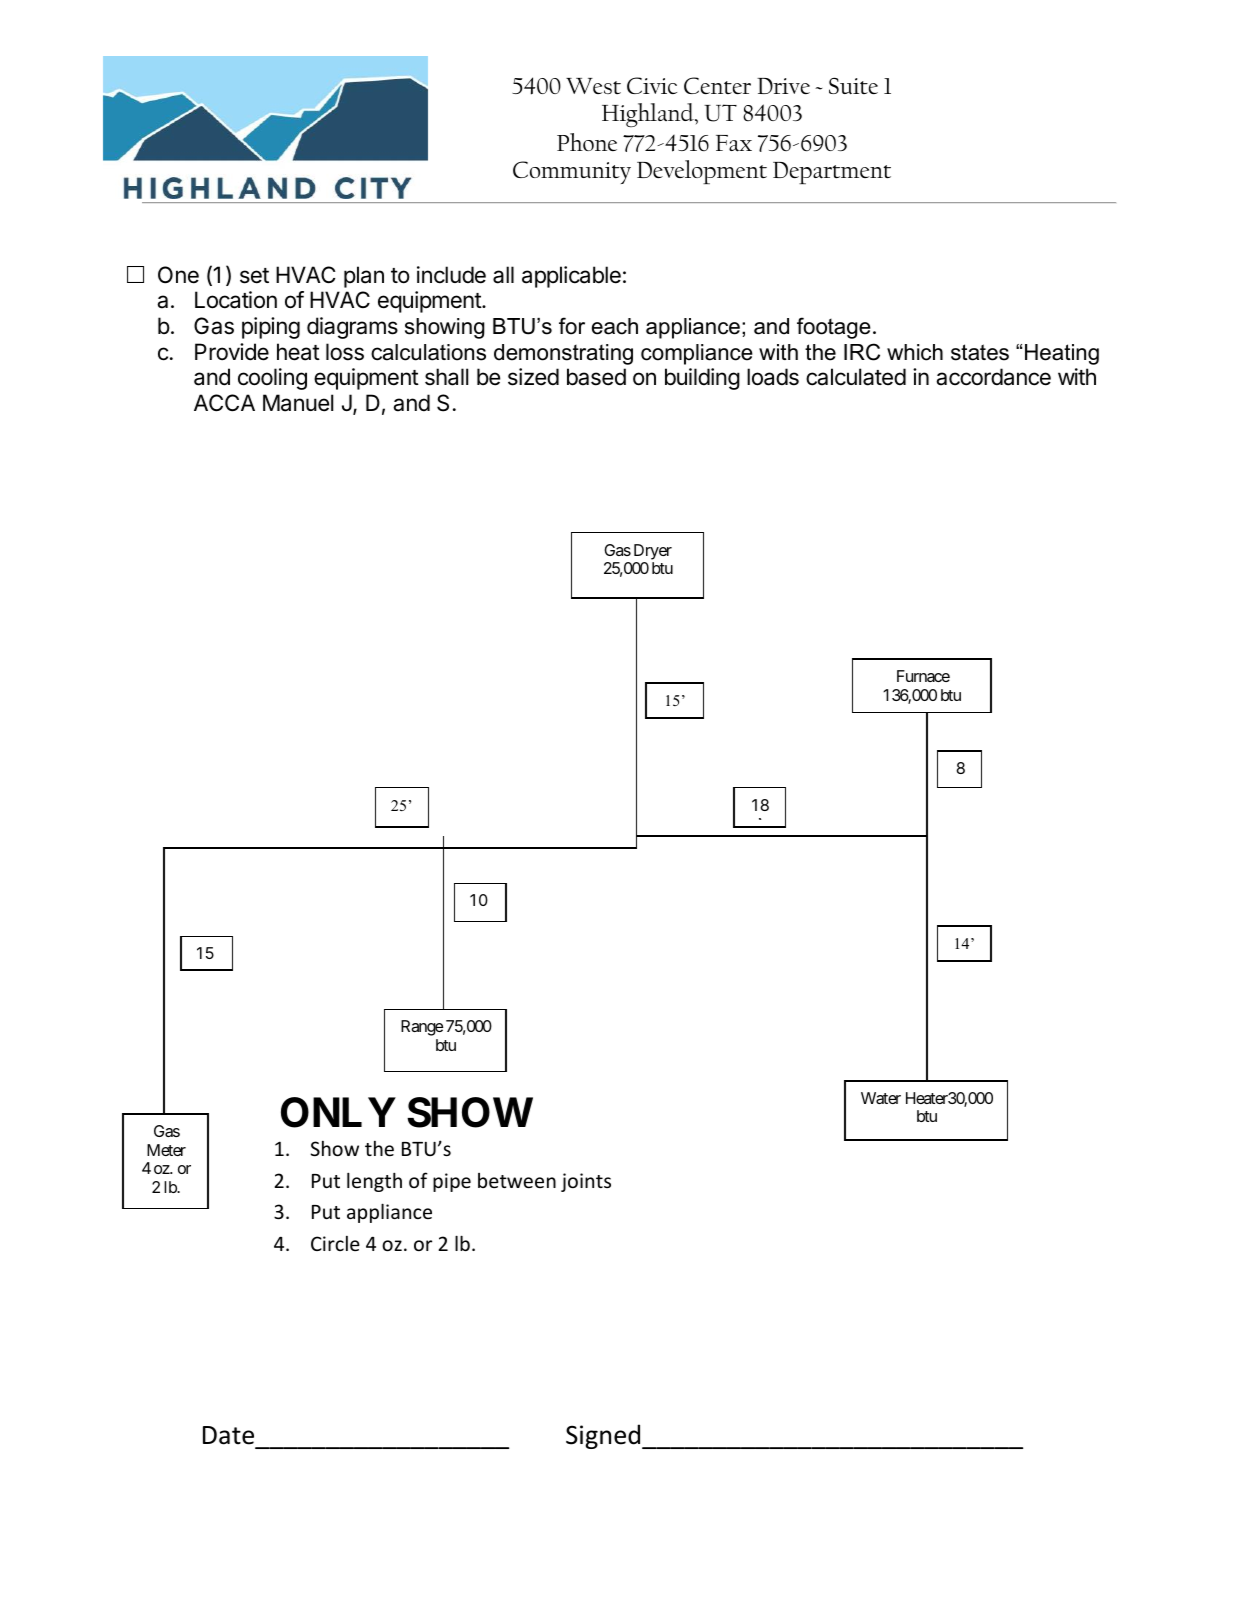 This page has height=1604, width=1240. I want to click on Circle, so click(335, 1243).
